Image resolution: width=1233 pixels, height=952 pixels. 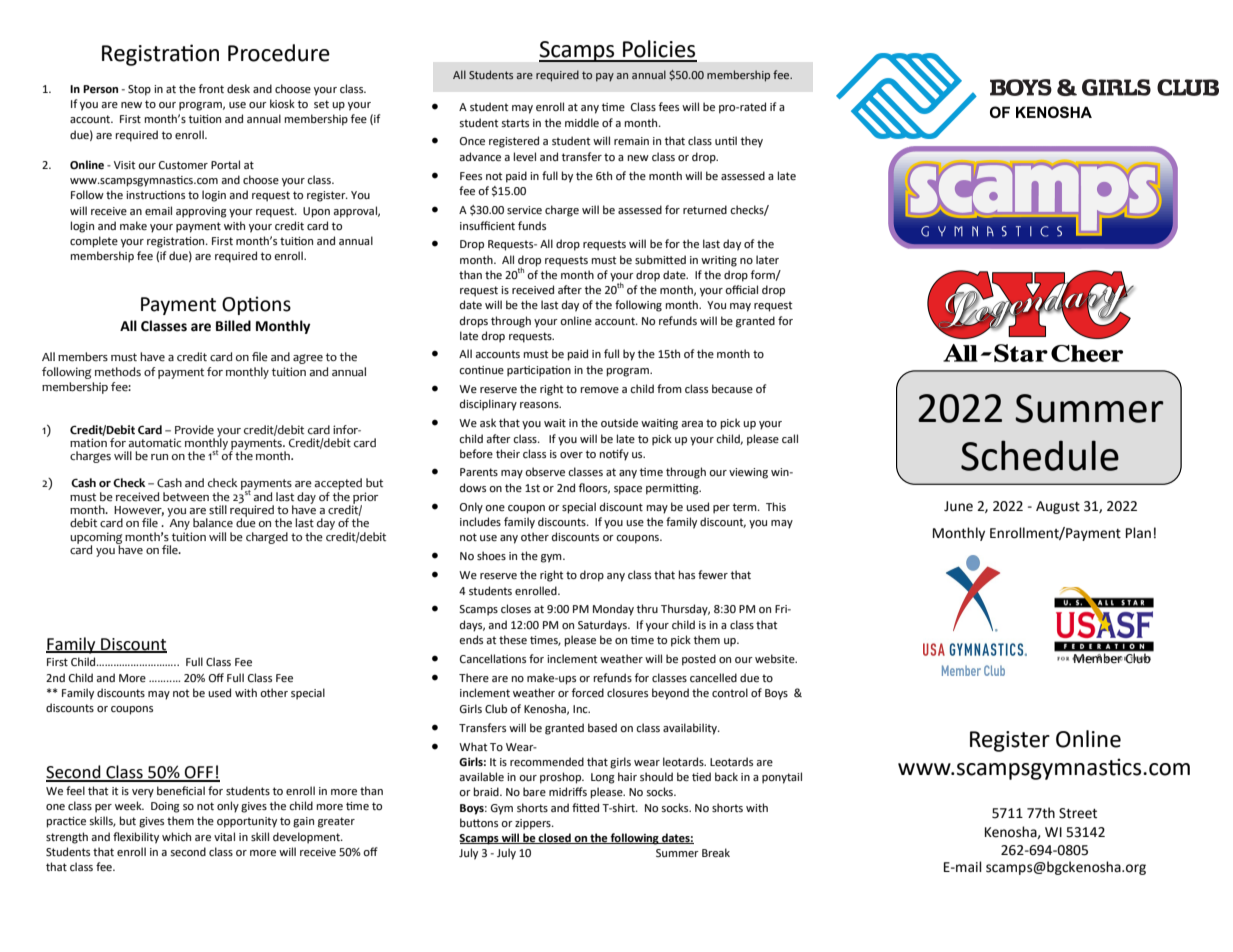 What do you see at coordinates (233, 326) in the screenshot?
I see `Billed` at bounding box center [233, 326].
